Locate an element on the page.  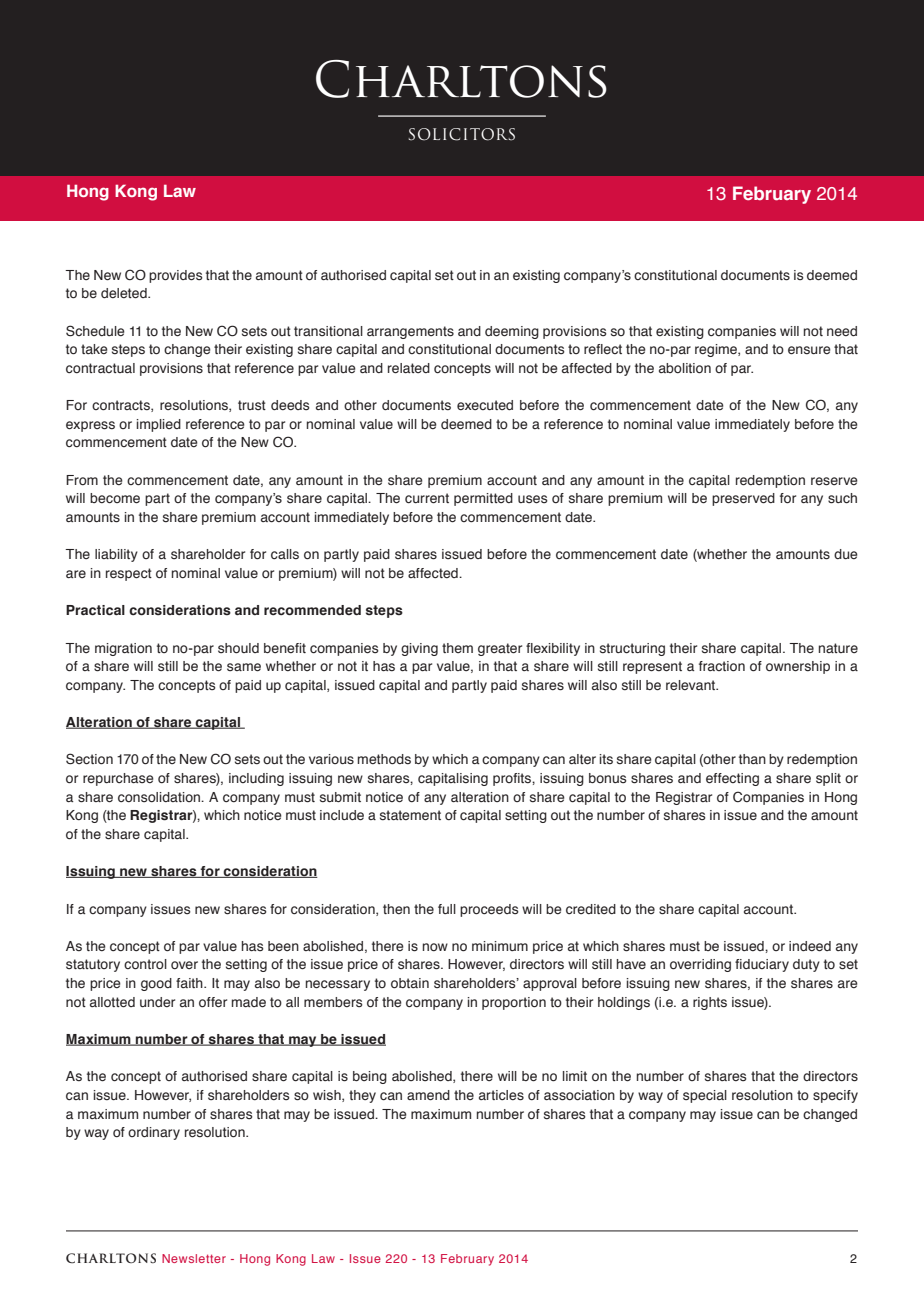
special is located at coordinates (705, 1096).
